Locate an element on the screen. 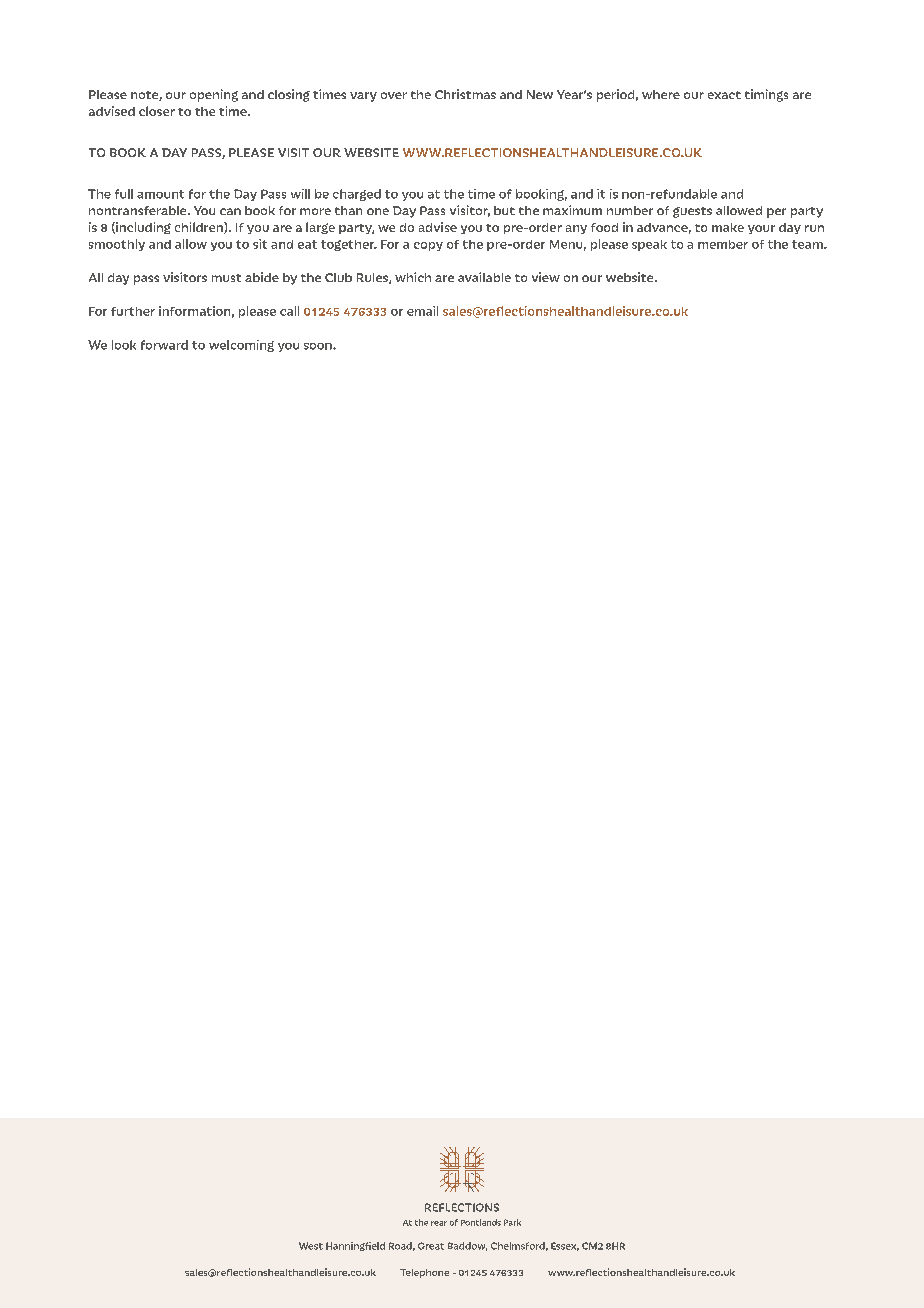  exact is located at coordinates (724, 95).
